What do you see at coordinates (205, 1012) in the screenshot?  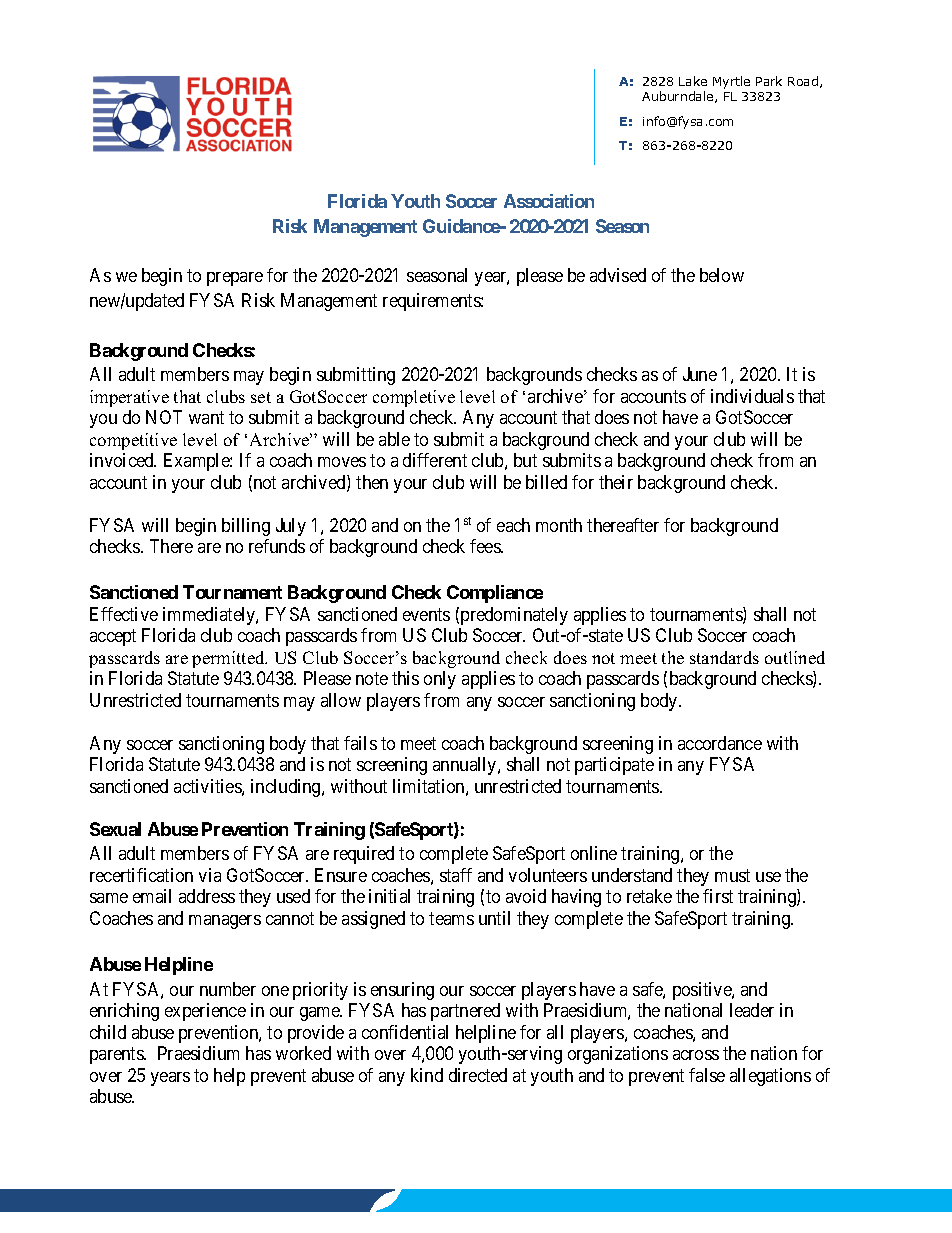 I see `experience` at bounding box center [205, 1012].
